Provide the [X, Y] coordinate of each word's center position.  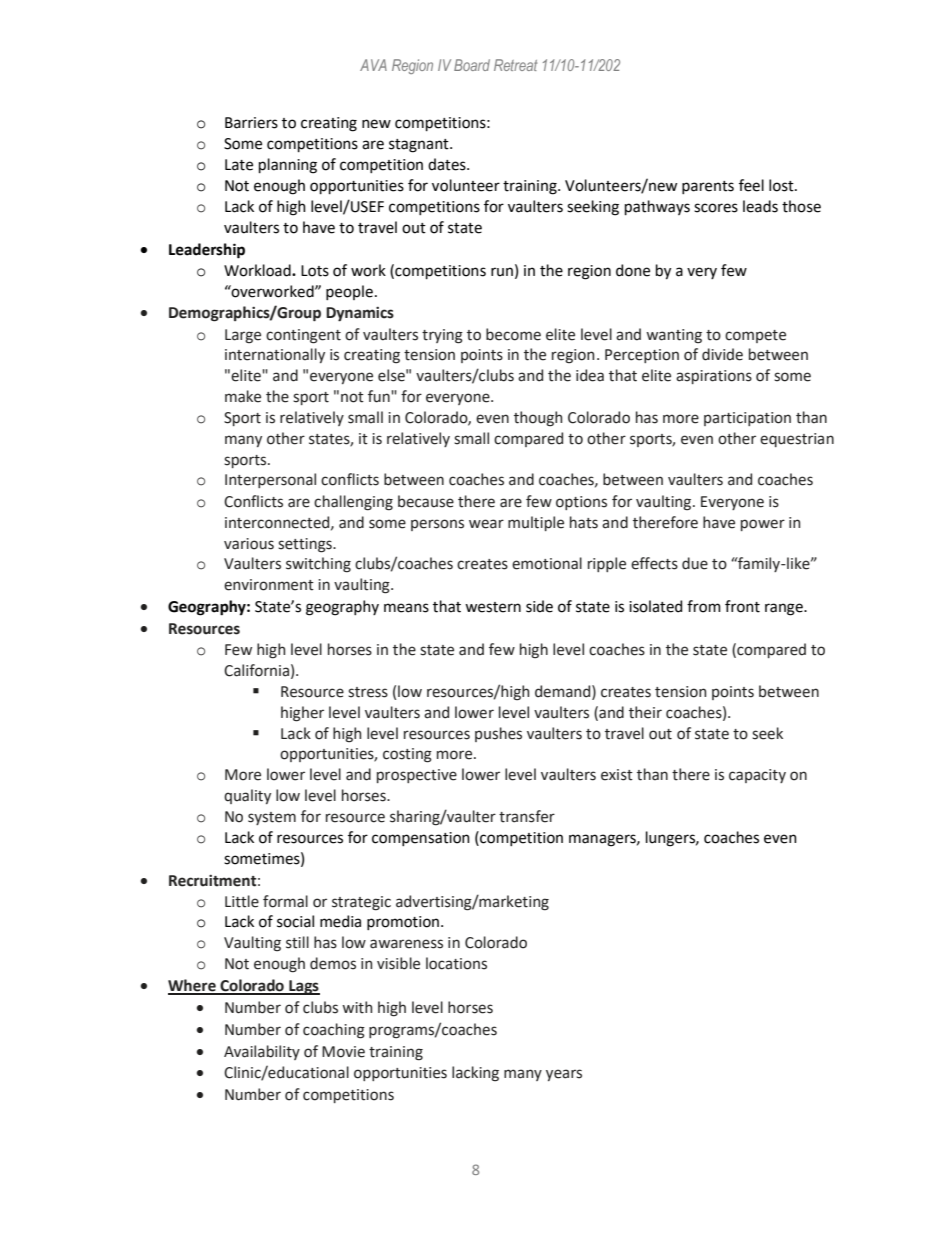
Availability [262, 1052]
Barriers [251, 123]
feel [751, 185]
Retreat [515, 65]
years [564, 1075]
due [695, 563]
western [493, 607]
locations [456, 963]
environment [269, 585]
